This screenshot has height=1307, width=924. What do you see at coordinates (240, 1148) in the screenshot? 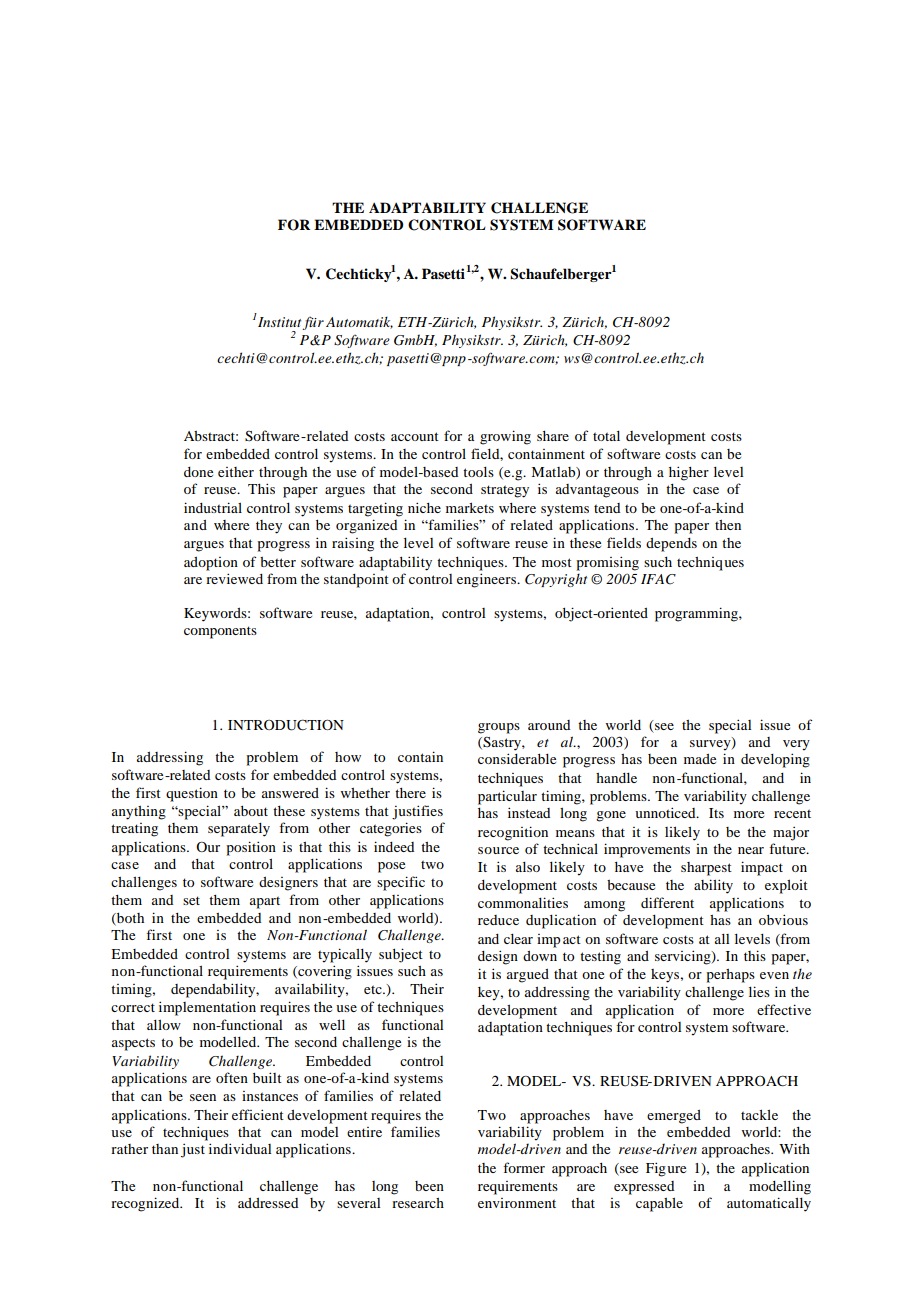
I see `individual` at bounding box center [240, 1148].
